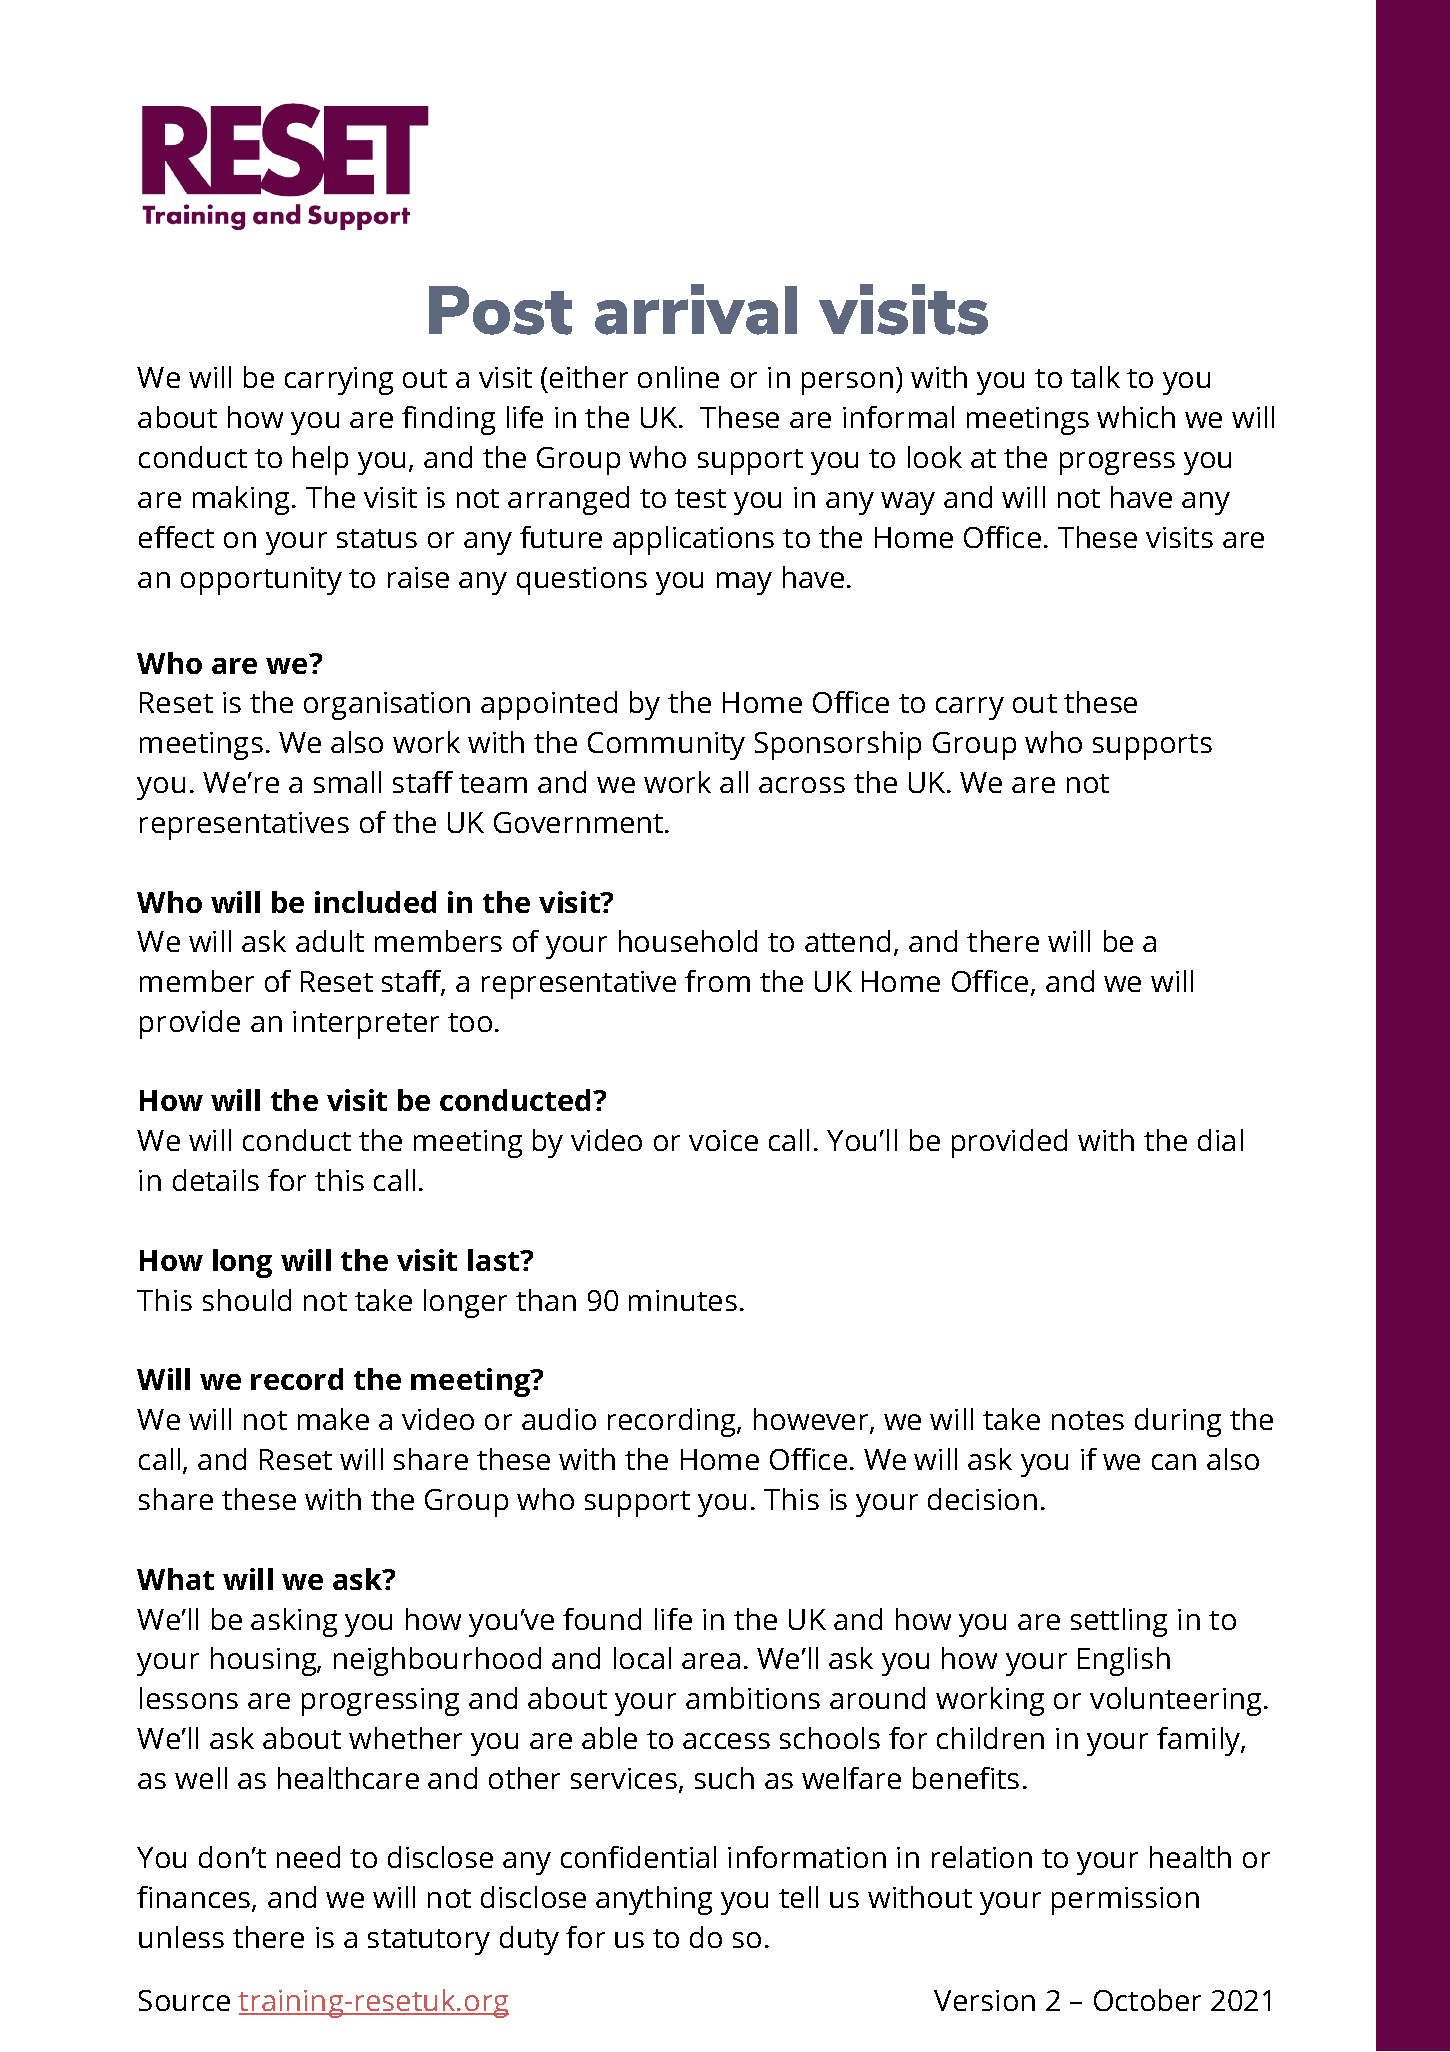  I want to click on online, so click(678, 377).
